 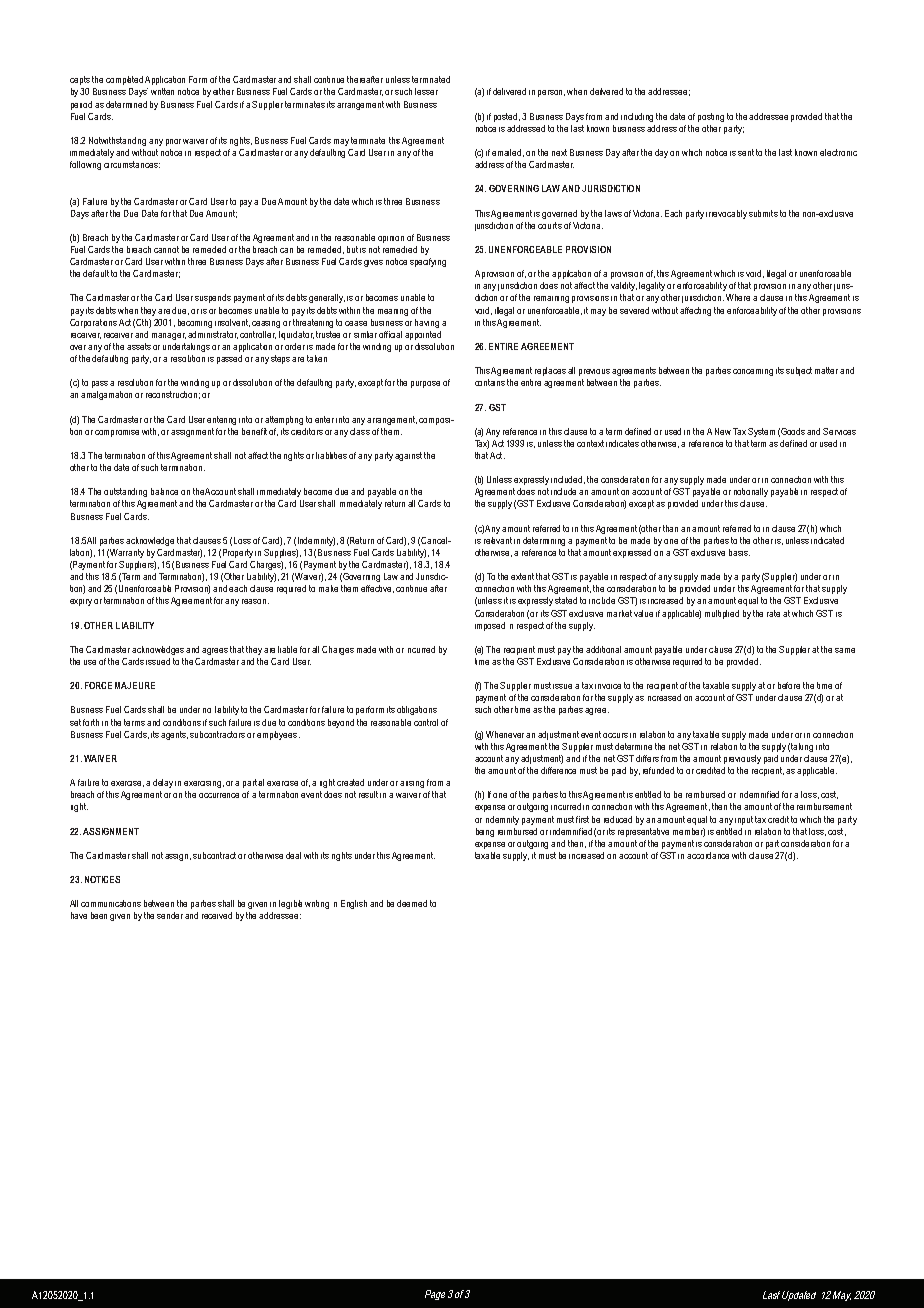 I want to click on MAJEURE, so click(x=135, y=685).
